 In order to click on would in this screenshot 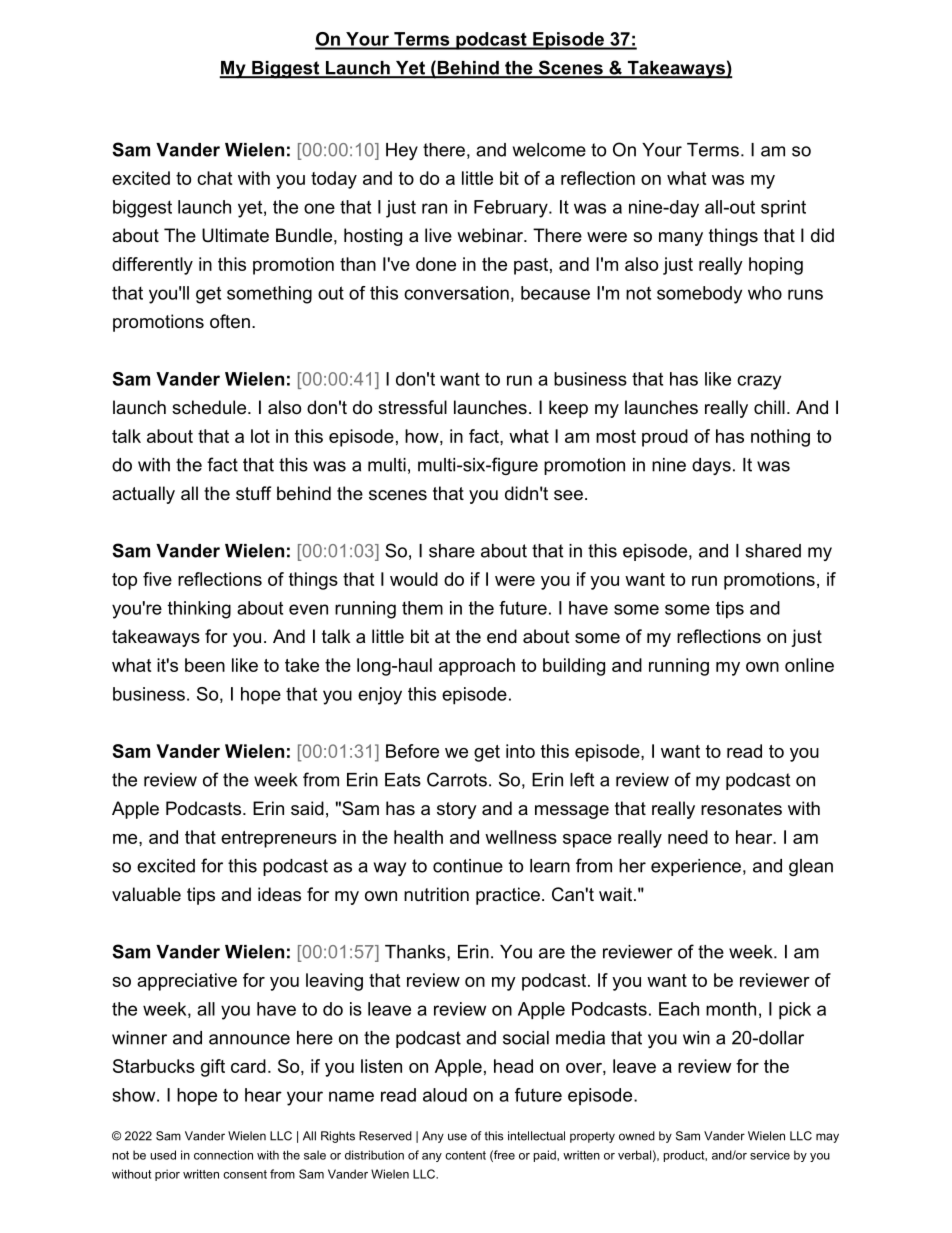, I will do `click(414, 579)`.
